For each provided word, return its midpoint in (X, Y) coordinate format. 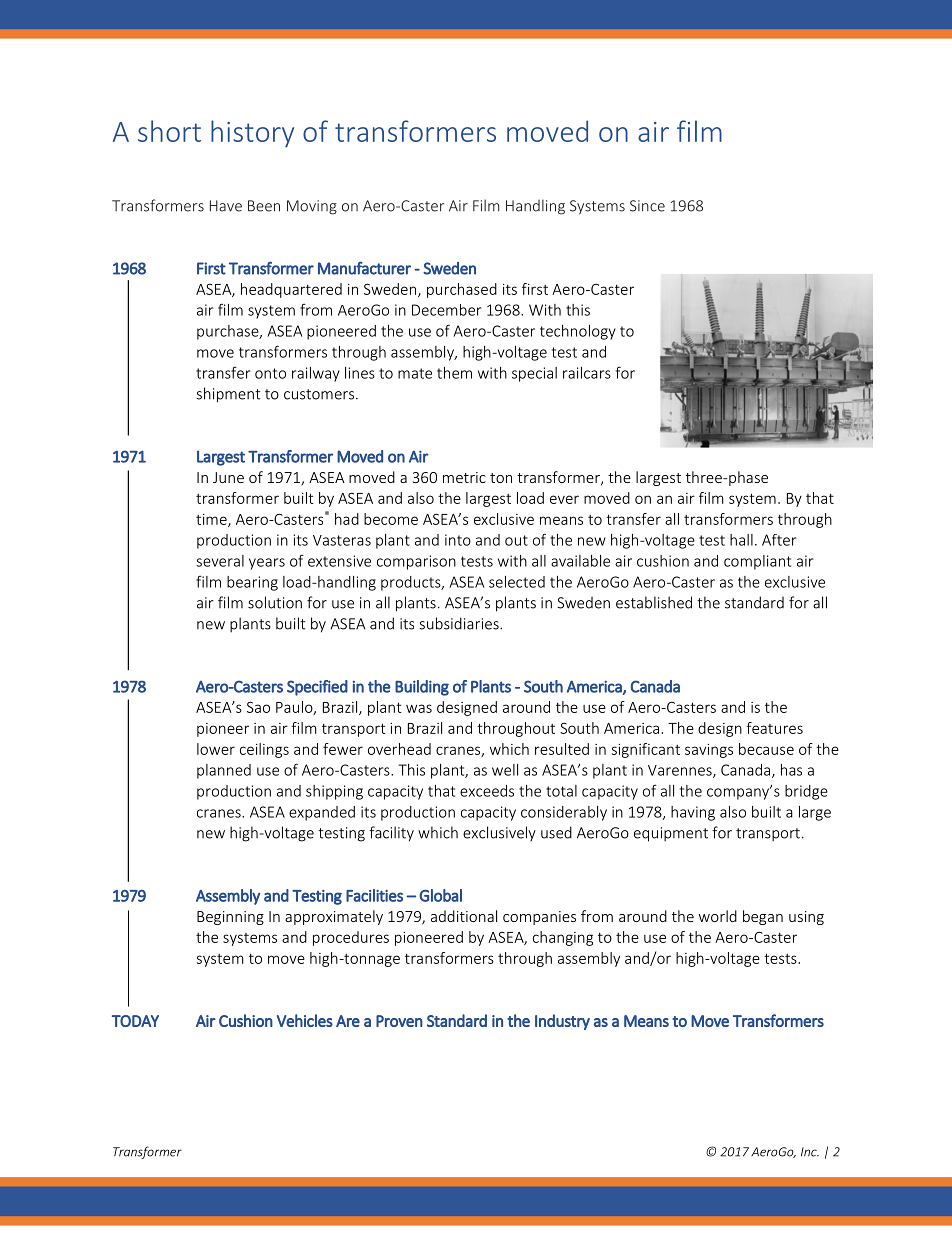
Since (647, 206)
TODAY (135, 1021)
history (252, 133)
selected (517, 582)
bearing (252, 583)
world (718, 916)
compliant (757, 562)
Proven (399, 1021)
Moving (312, 207)
